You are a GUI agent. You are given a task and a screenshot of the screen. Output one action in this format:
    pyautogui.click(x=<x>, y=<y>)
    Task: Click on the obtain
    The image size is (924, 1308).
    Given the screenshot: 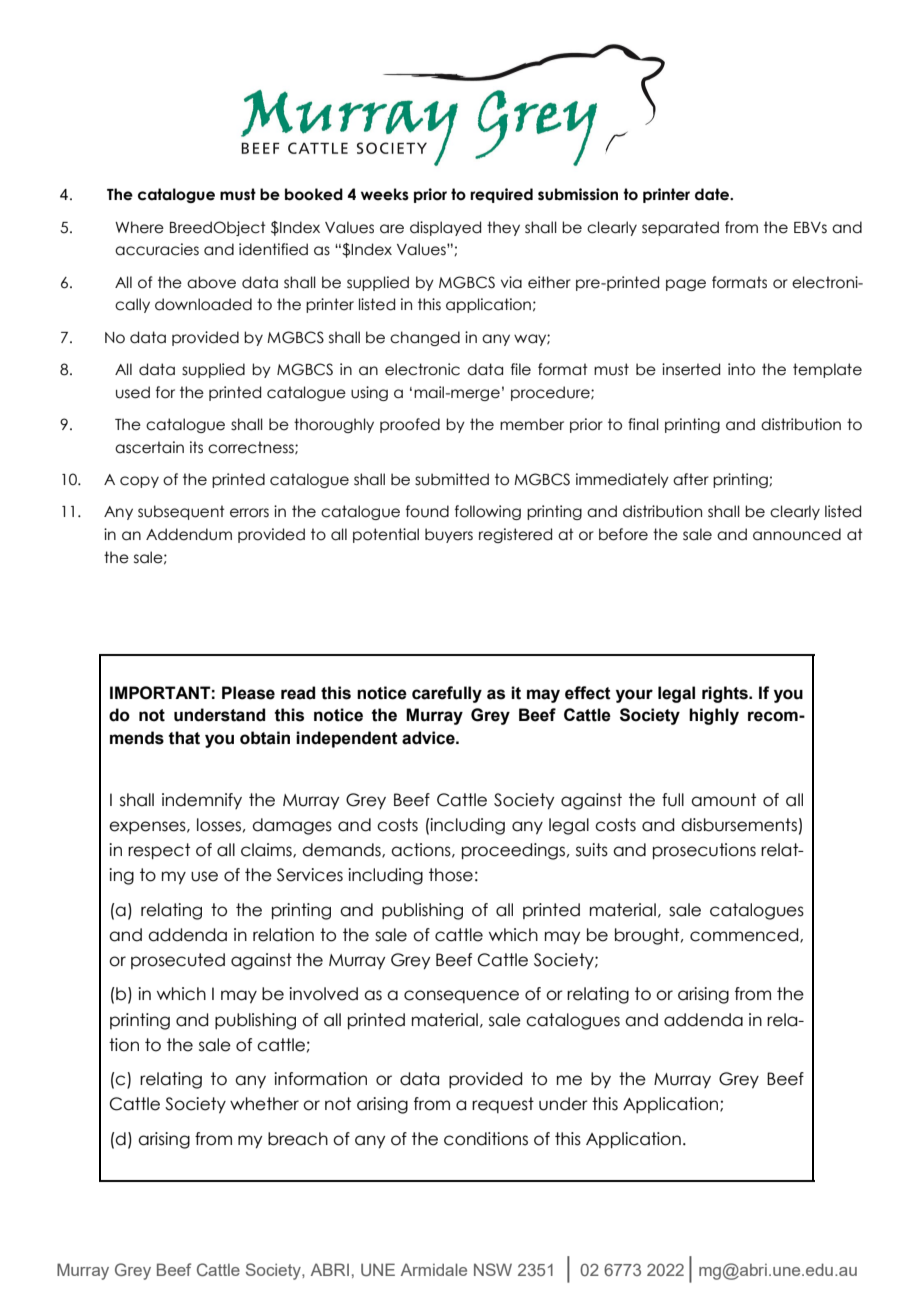 What is the action you would take?
    pyautogui.click(x=265, y=738)
